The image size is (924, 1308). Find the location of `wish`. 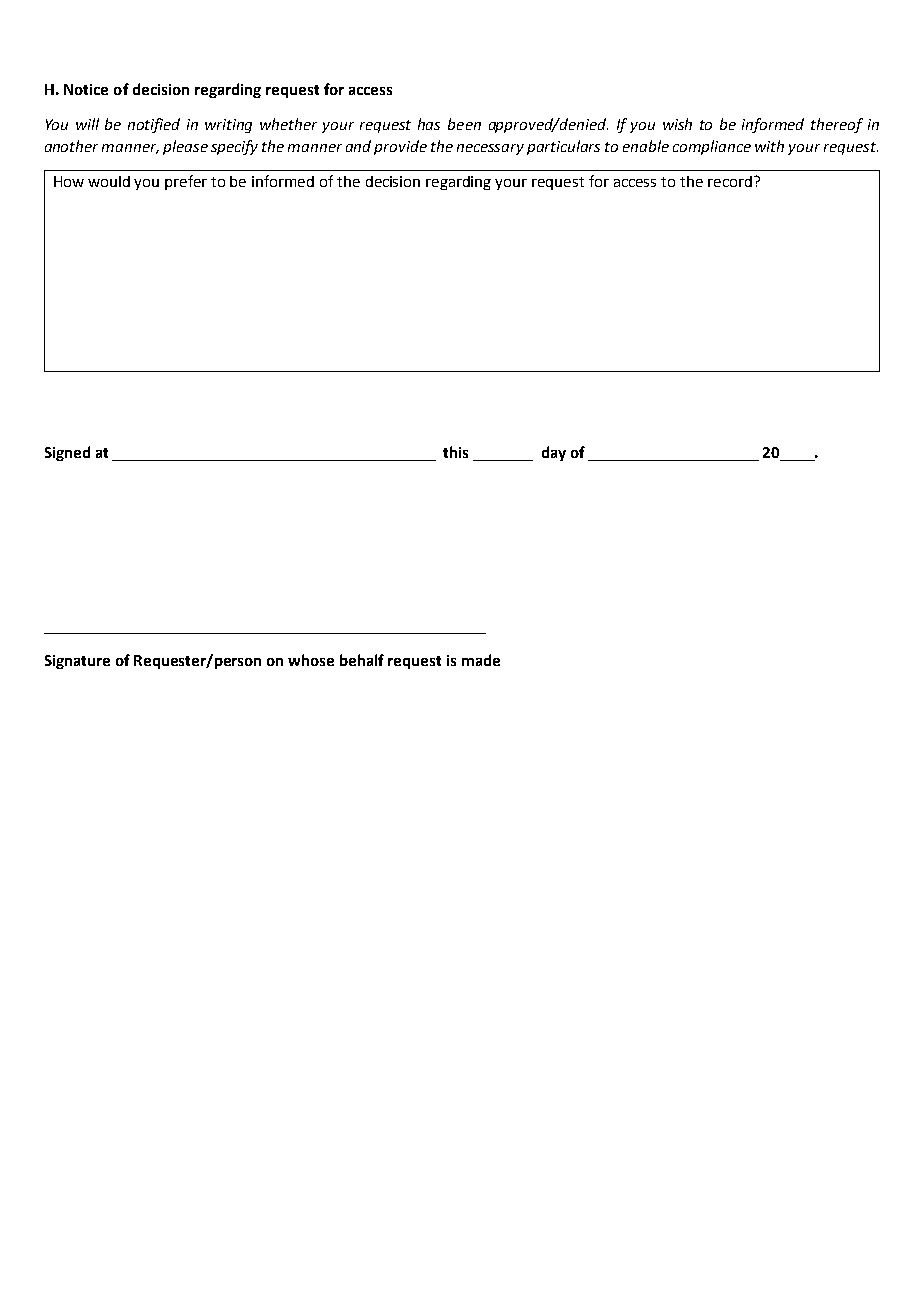

wish is located at coordinates (677, 124).
